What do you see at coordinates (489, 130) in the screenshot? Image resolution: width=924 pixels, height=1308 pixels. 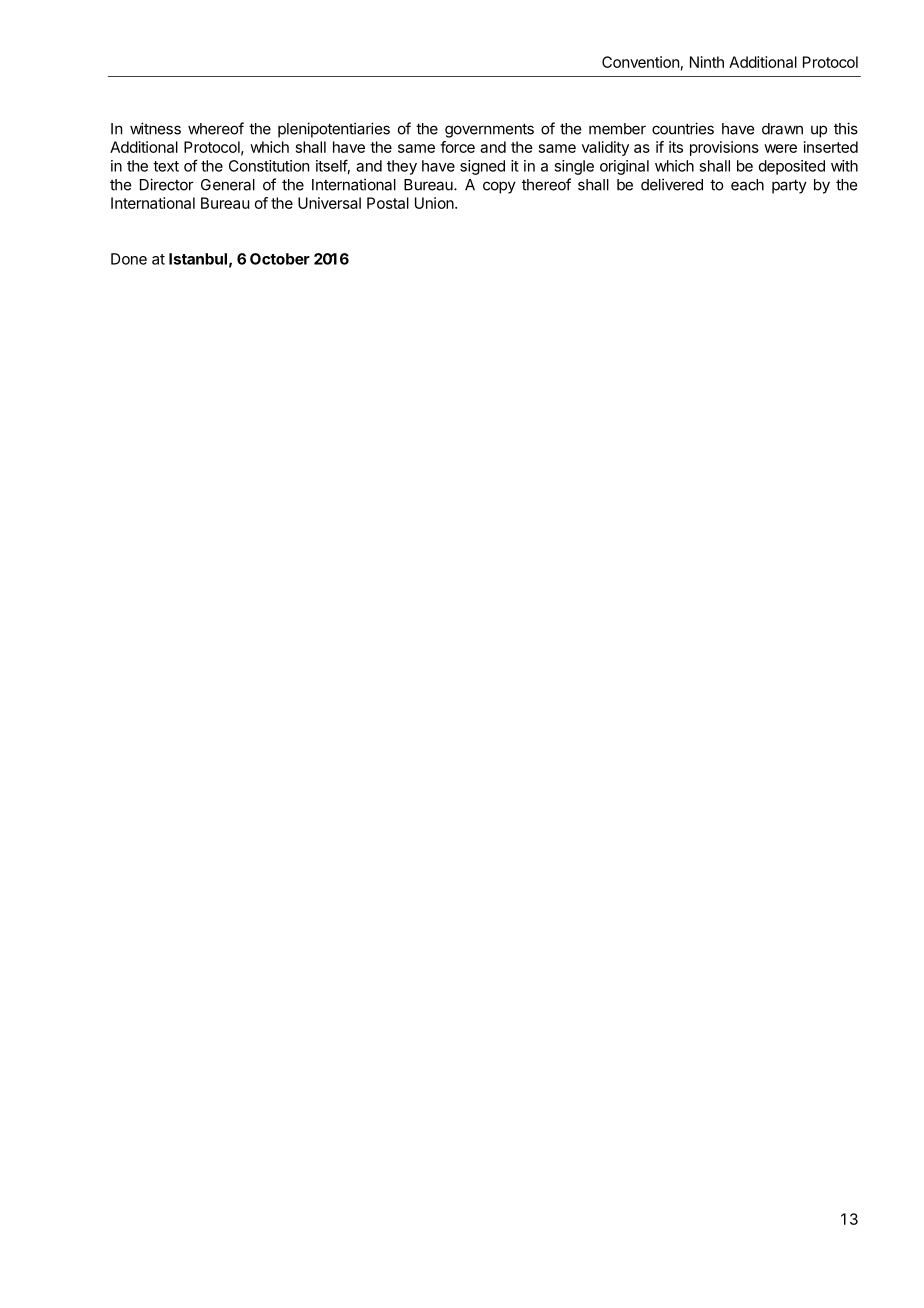 I see `governments` at bounding box center [489, 130].
